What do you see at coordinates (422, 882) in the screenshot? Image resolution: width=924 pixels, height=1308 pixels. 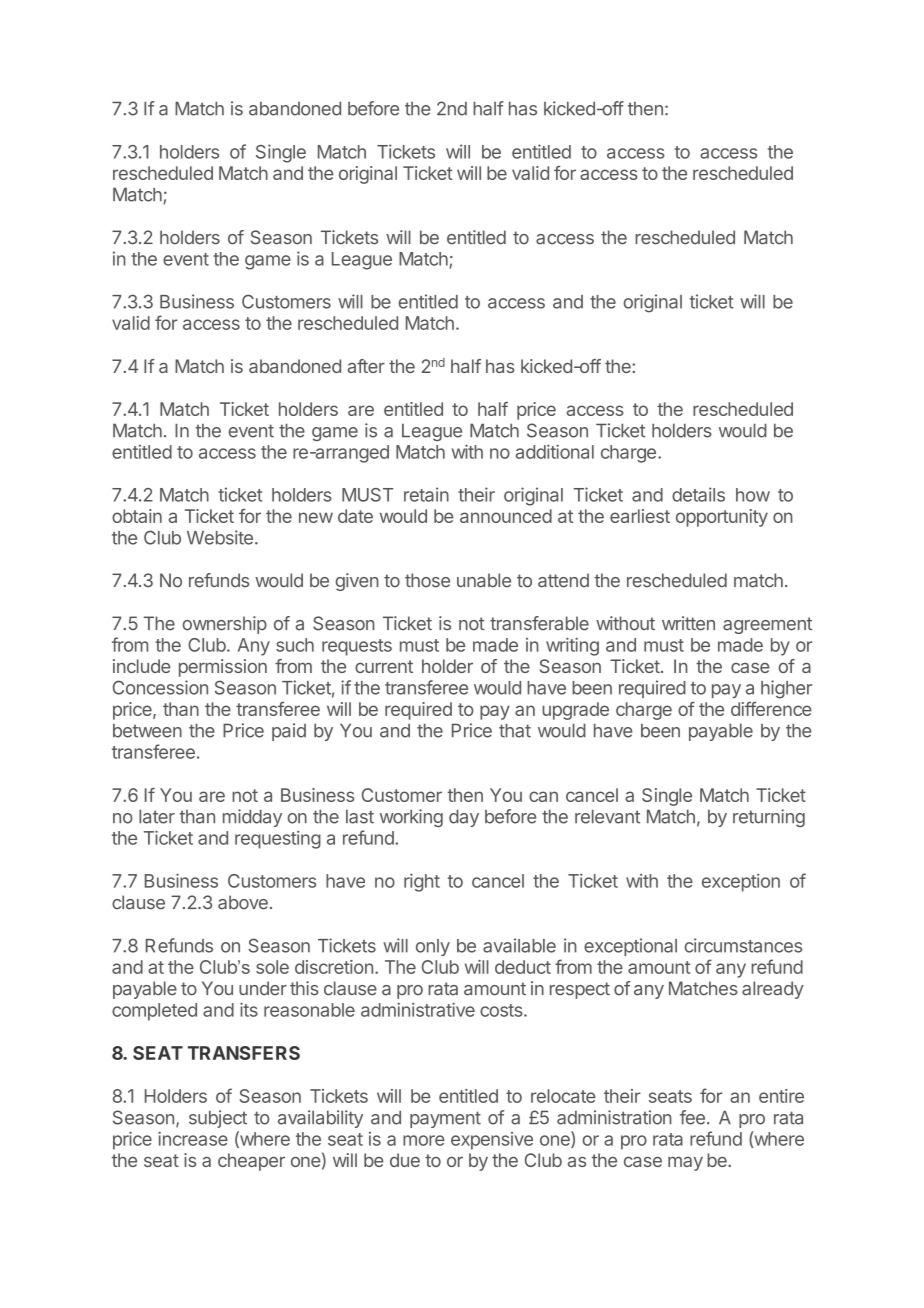 I see `right` at bounding box center [422, 882].
